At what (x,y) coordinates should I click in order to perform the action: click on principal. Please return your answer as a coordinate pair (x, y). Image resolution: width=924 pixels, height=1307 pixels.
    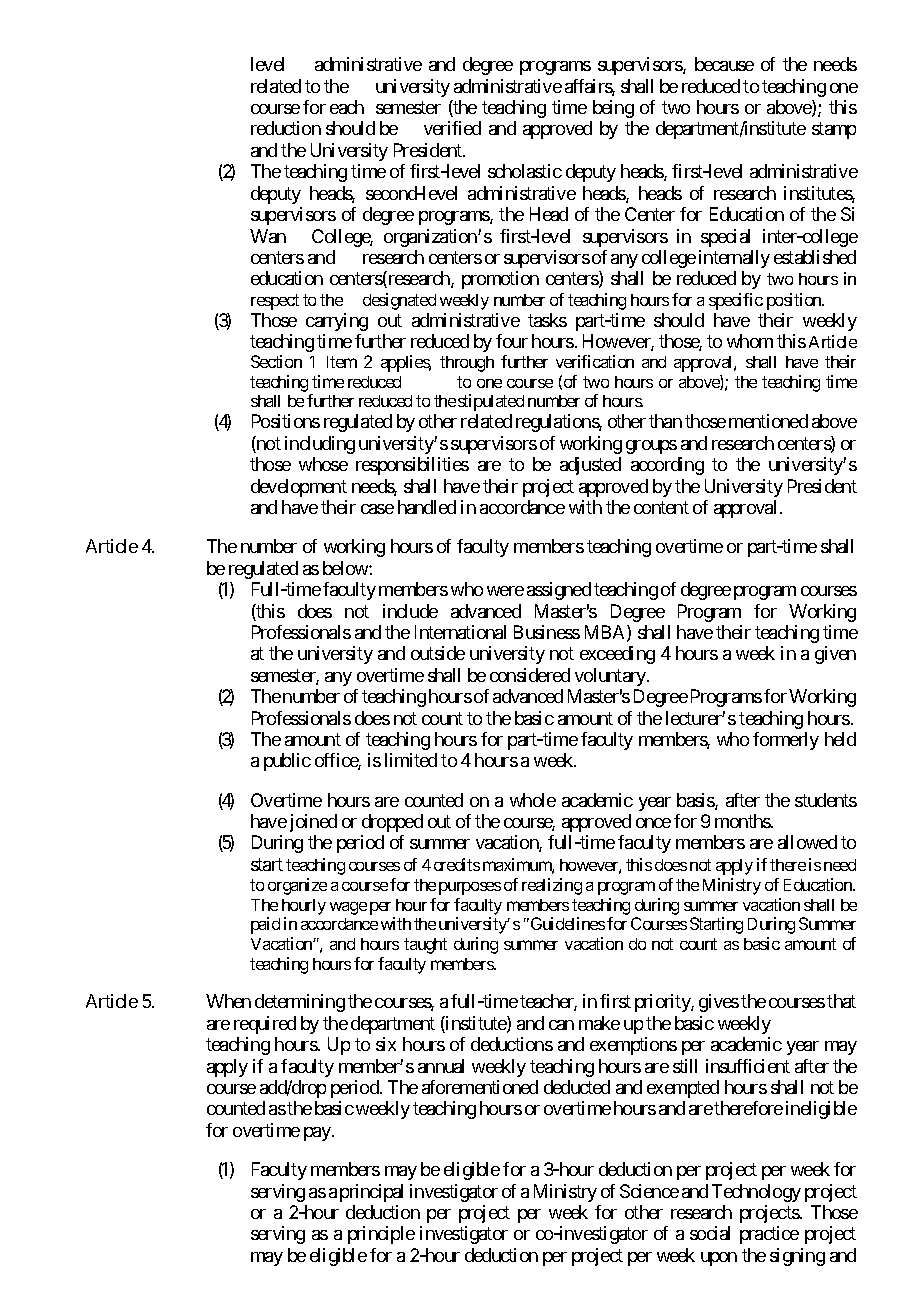
    Looking at the image, I should click on (371, 1193).
